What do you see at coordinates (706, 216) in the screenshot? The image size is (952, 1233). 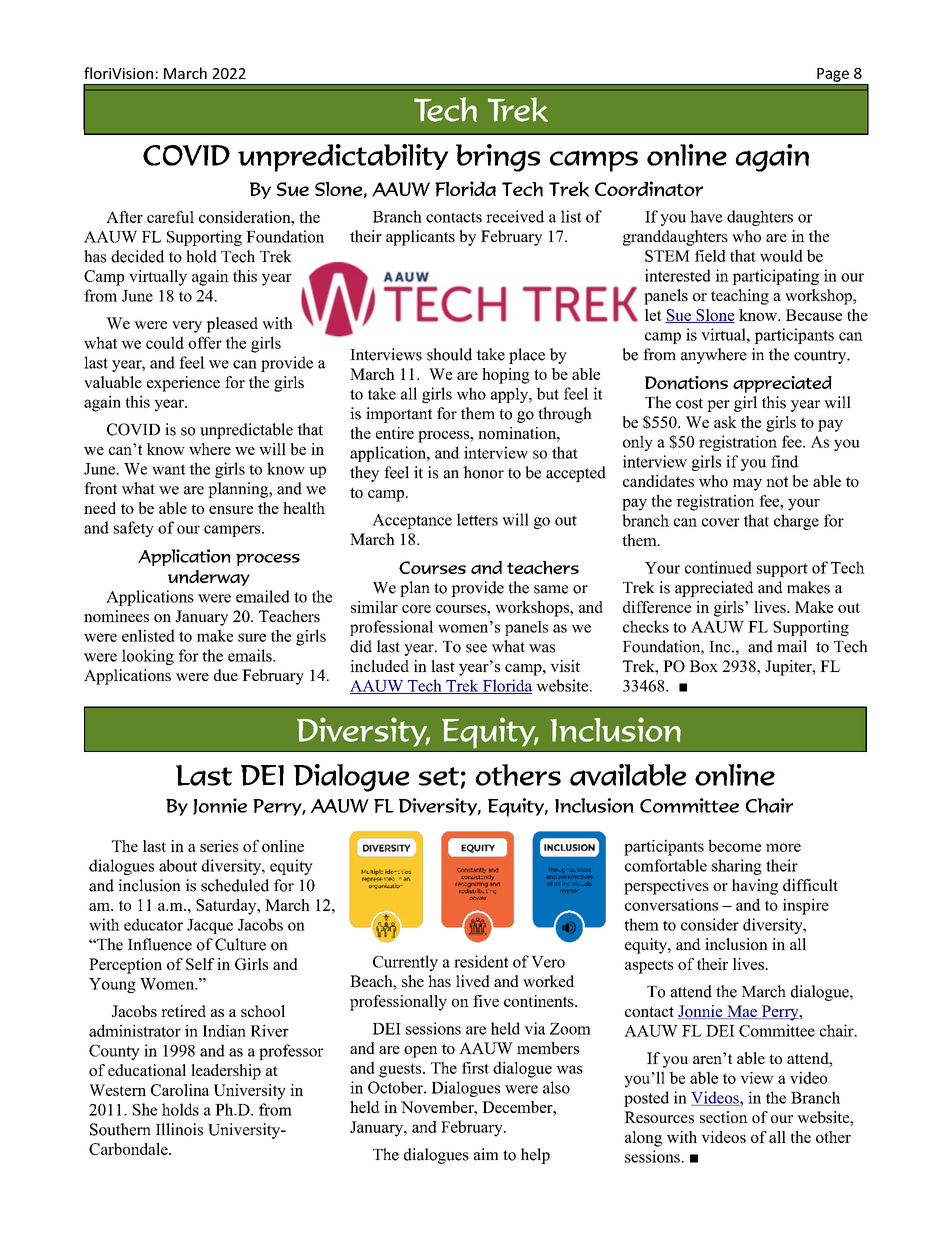 I see `have` at bounding box center [706, 216].
